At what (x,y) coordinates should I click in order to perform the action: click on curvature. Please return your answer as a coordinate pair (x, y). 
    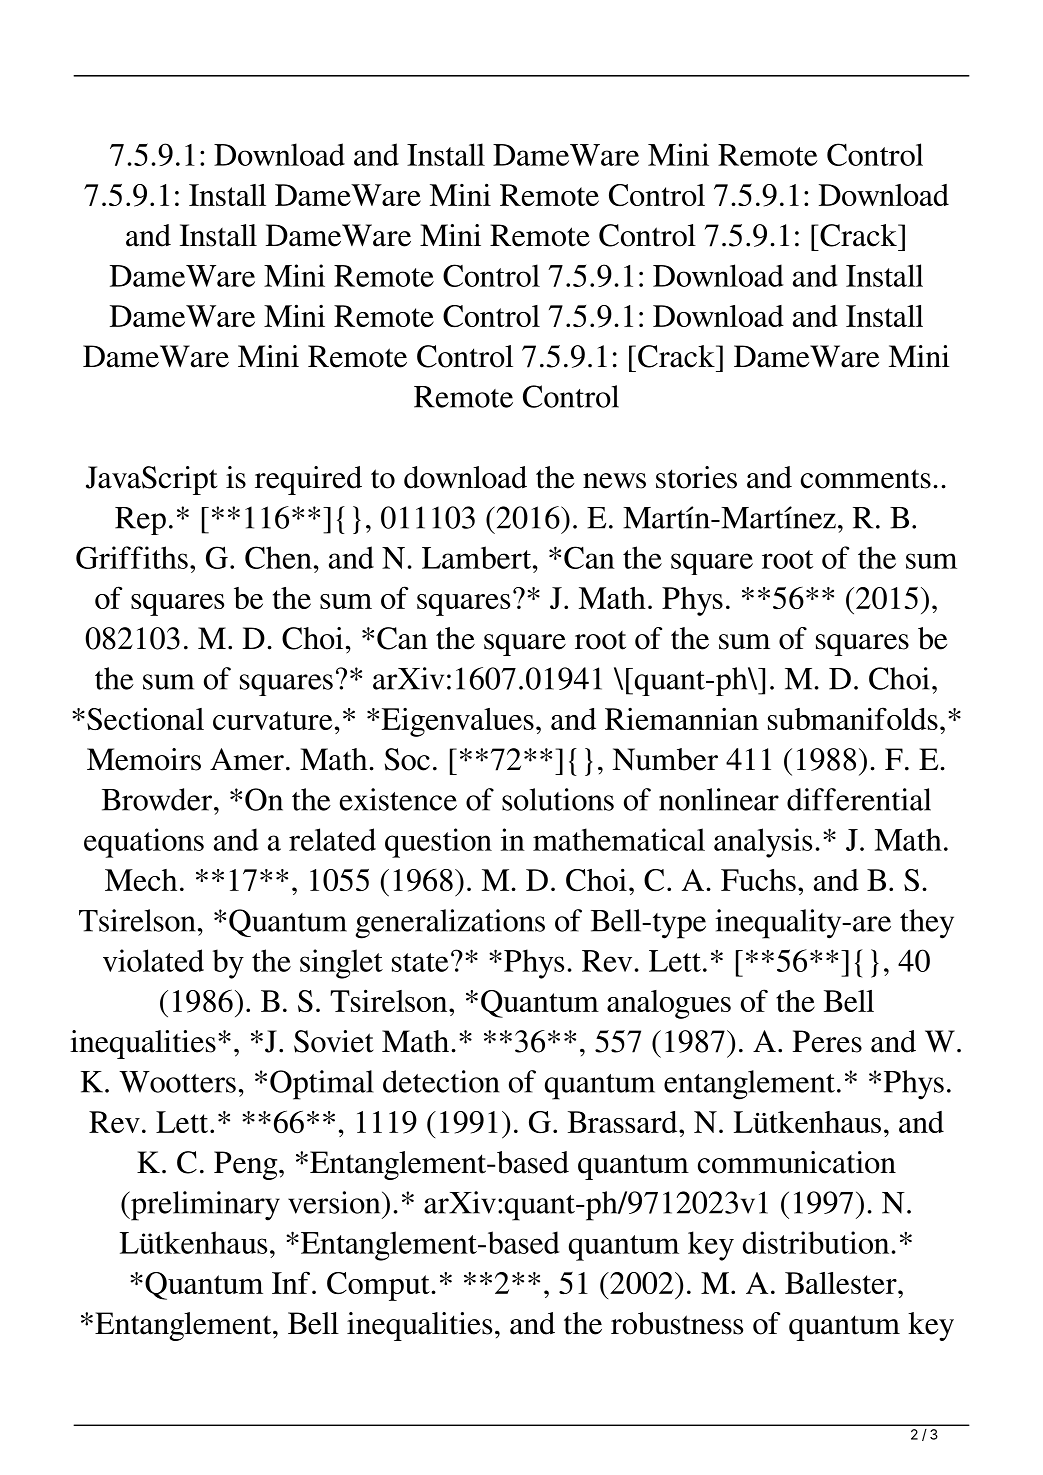
    Looking at the image, I should click on (272, 720).
